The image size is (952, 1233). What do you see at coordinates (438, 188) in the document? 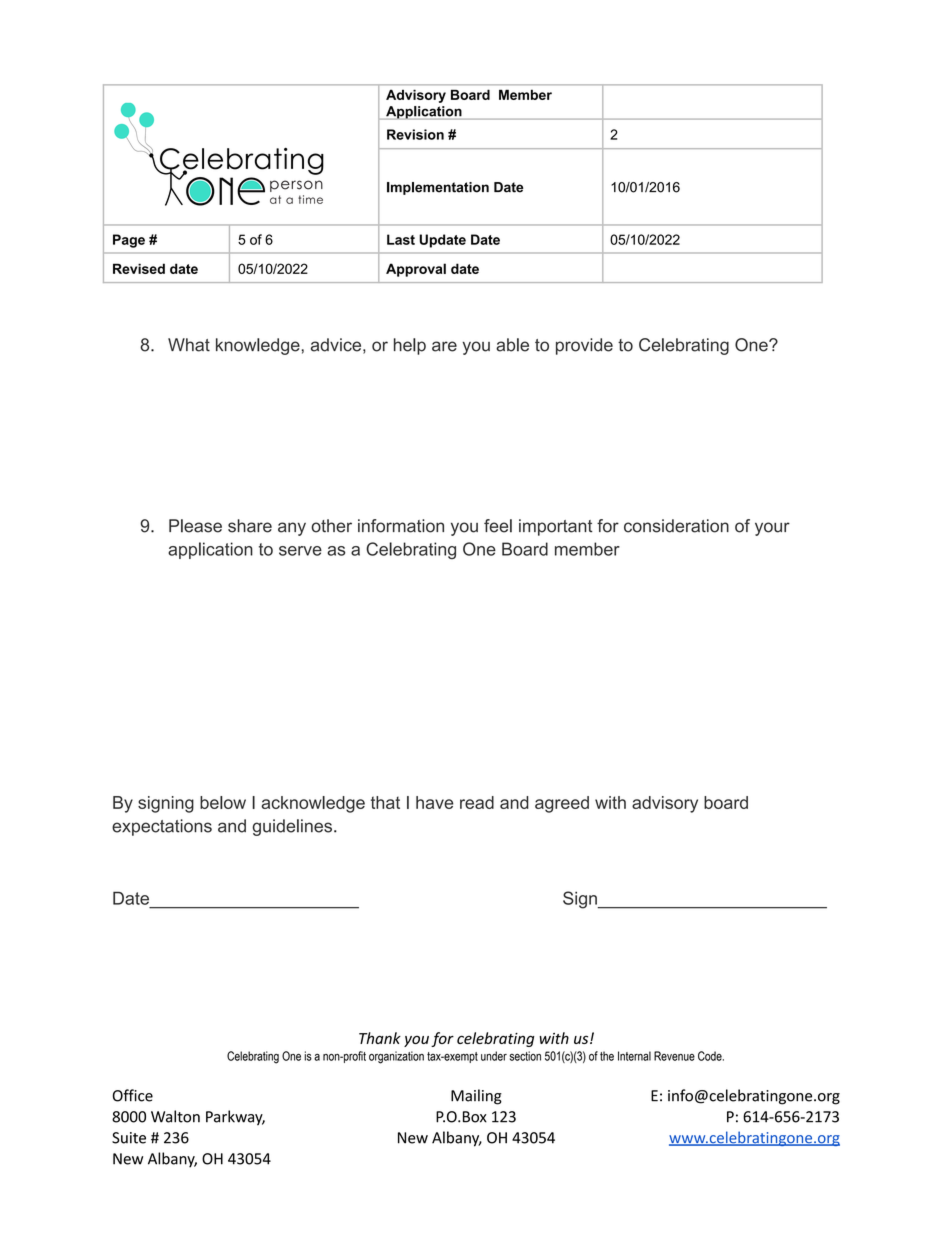
I see `Implementation` at bounding box center [438, 188].
